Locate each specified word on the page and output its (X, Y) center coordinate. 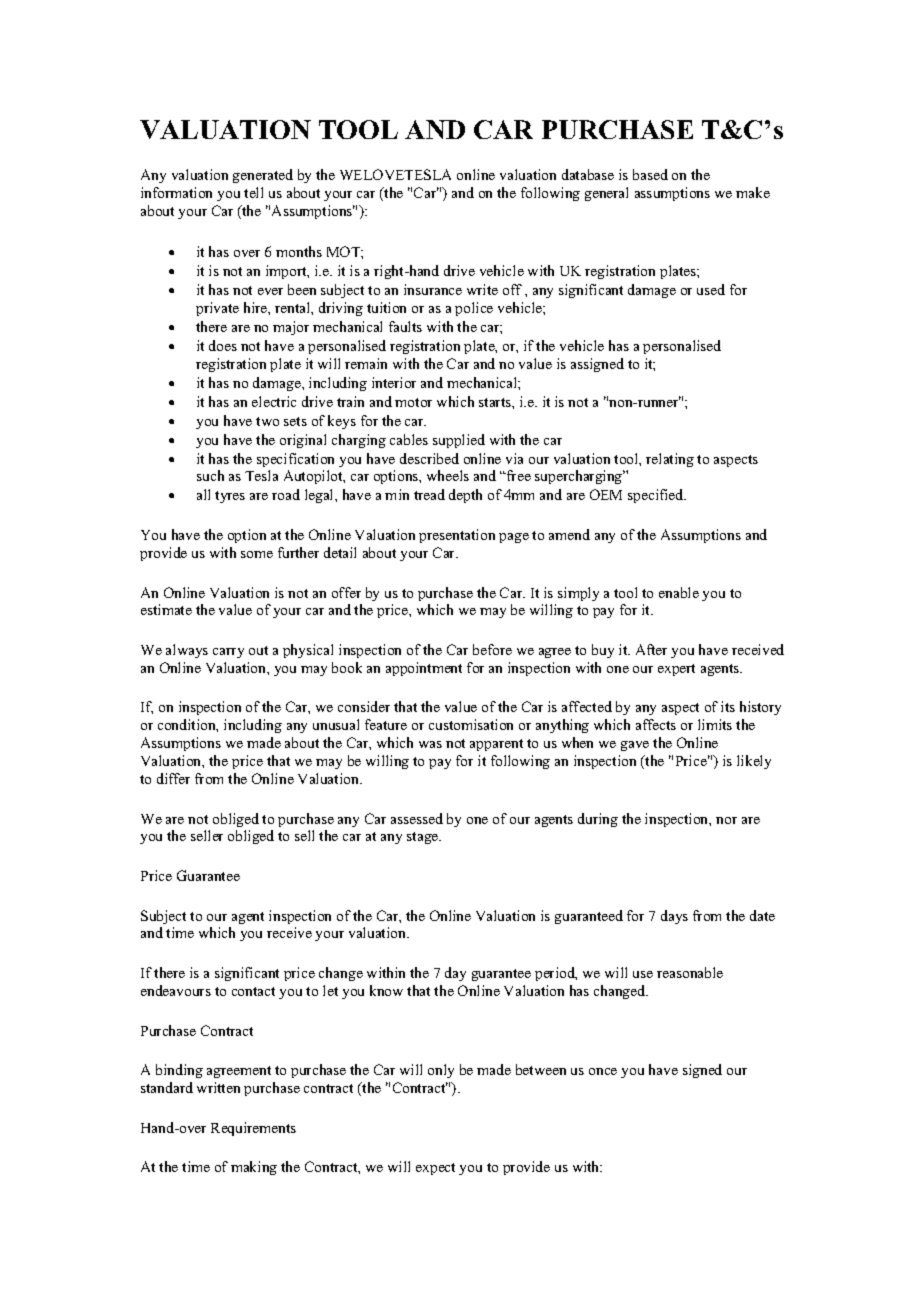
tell (253, 192)
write (482, 289)
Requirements (253, 1129)
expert (676, 670)
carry (228, 653)
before (492, 649)
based (650, 174)
